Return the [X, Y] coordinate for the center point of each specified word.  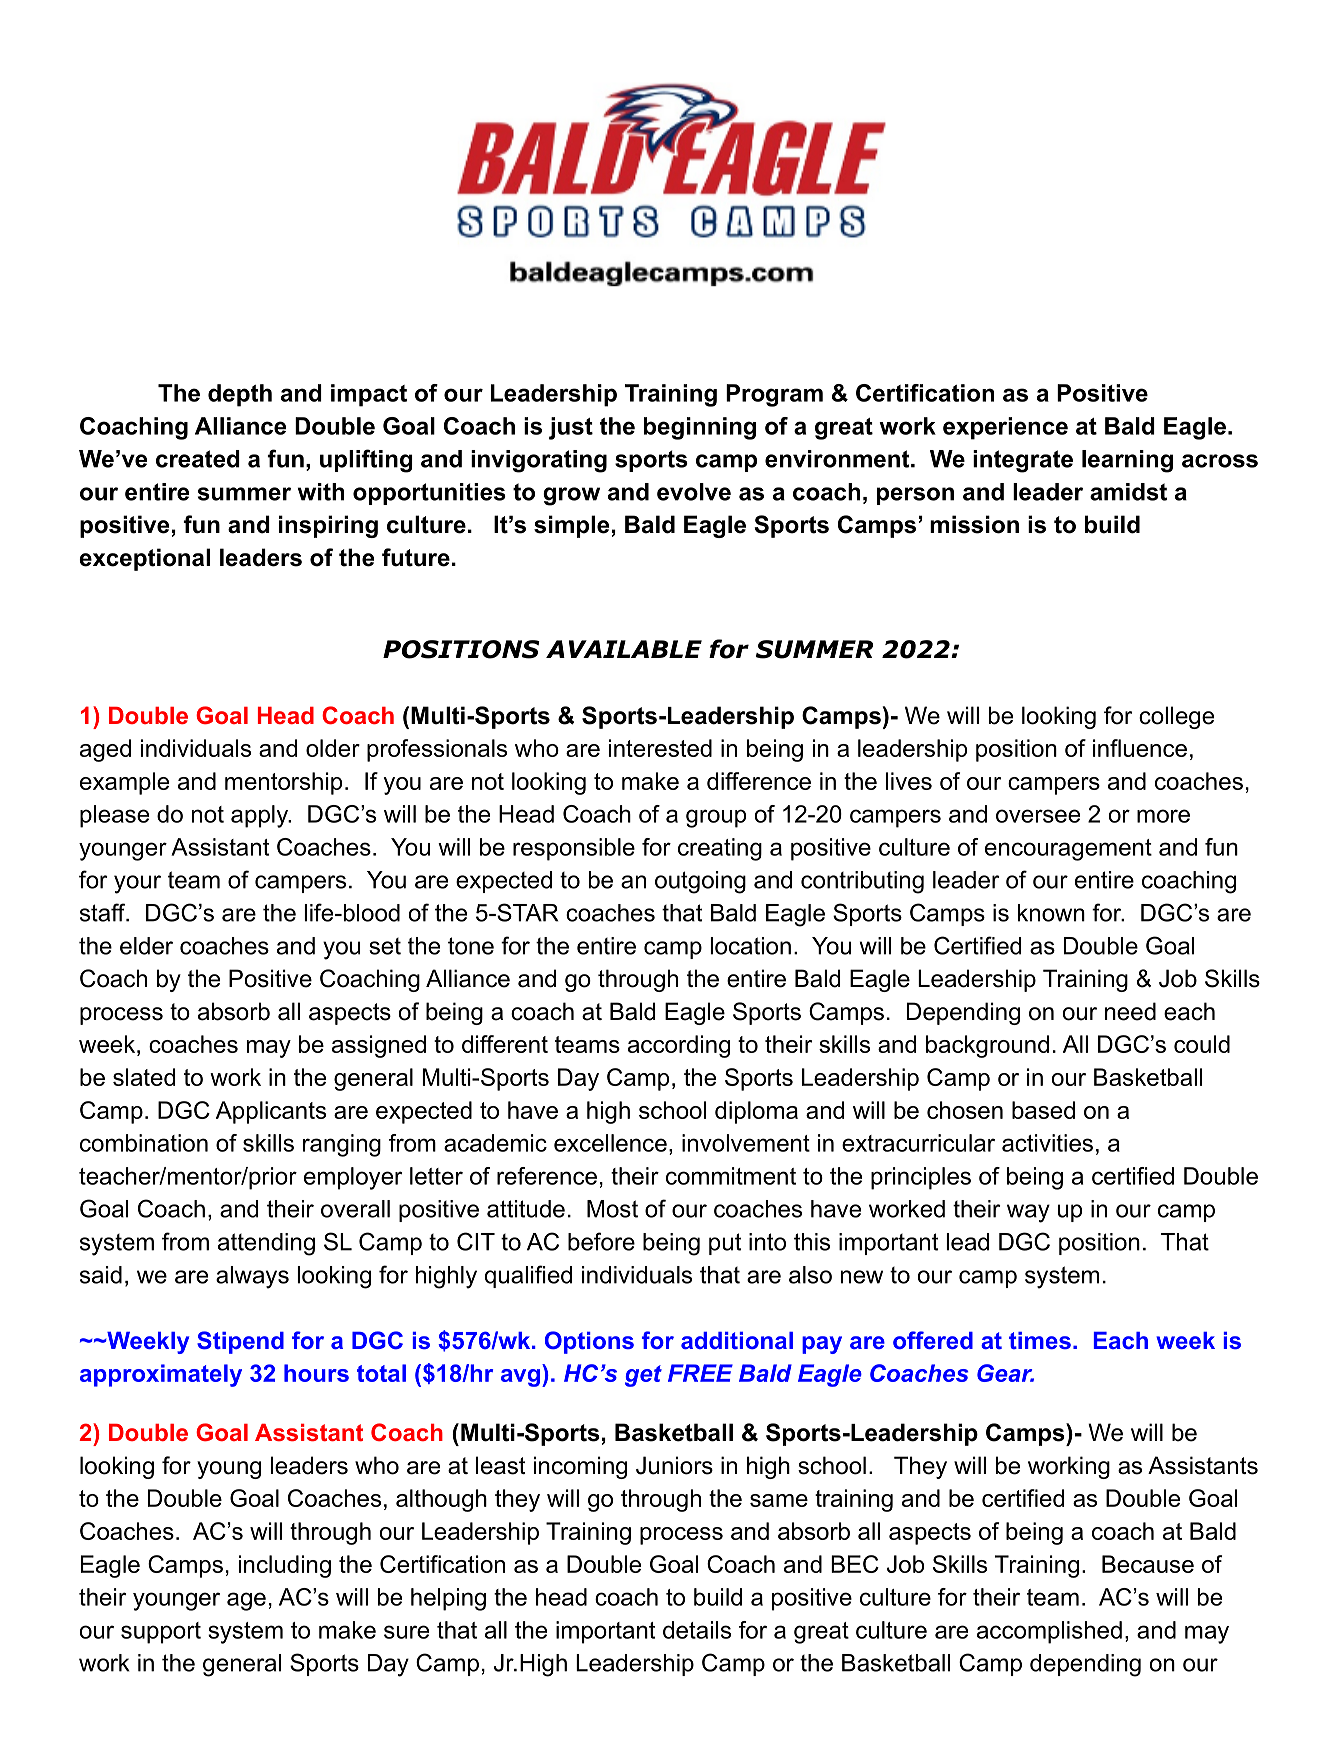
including [285, 1566]
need [1130, 1011]
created [198, 459]
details [697, 1630]
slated [144, 1077]
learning [1127, 461]
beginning [700, 428]
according [679, 1046]
